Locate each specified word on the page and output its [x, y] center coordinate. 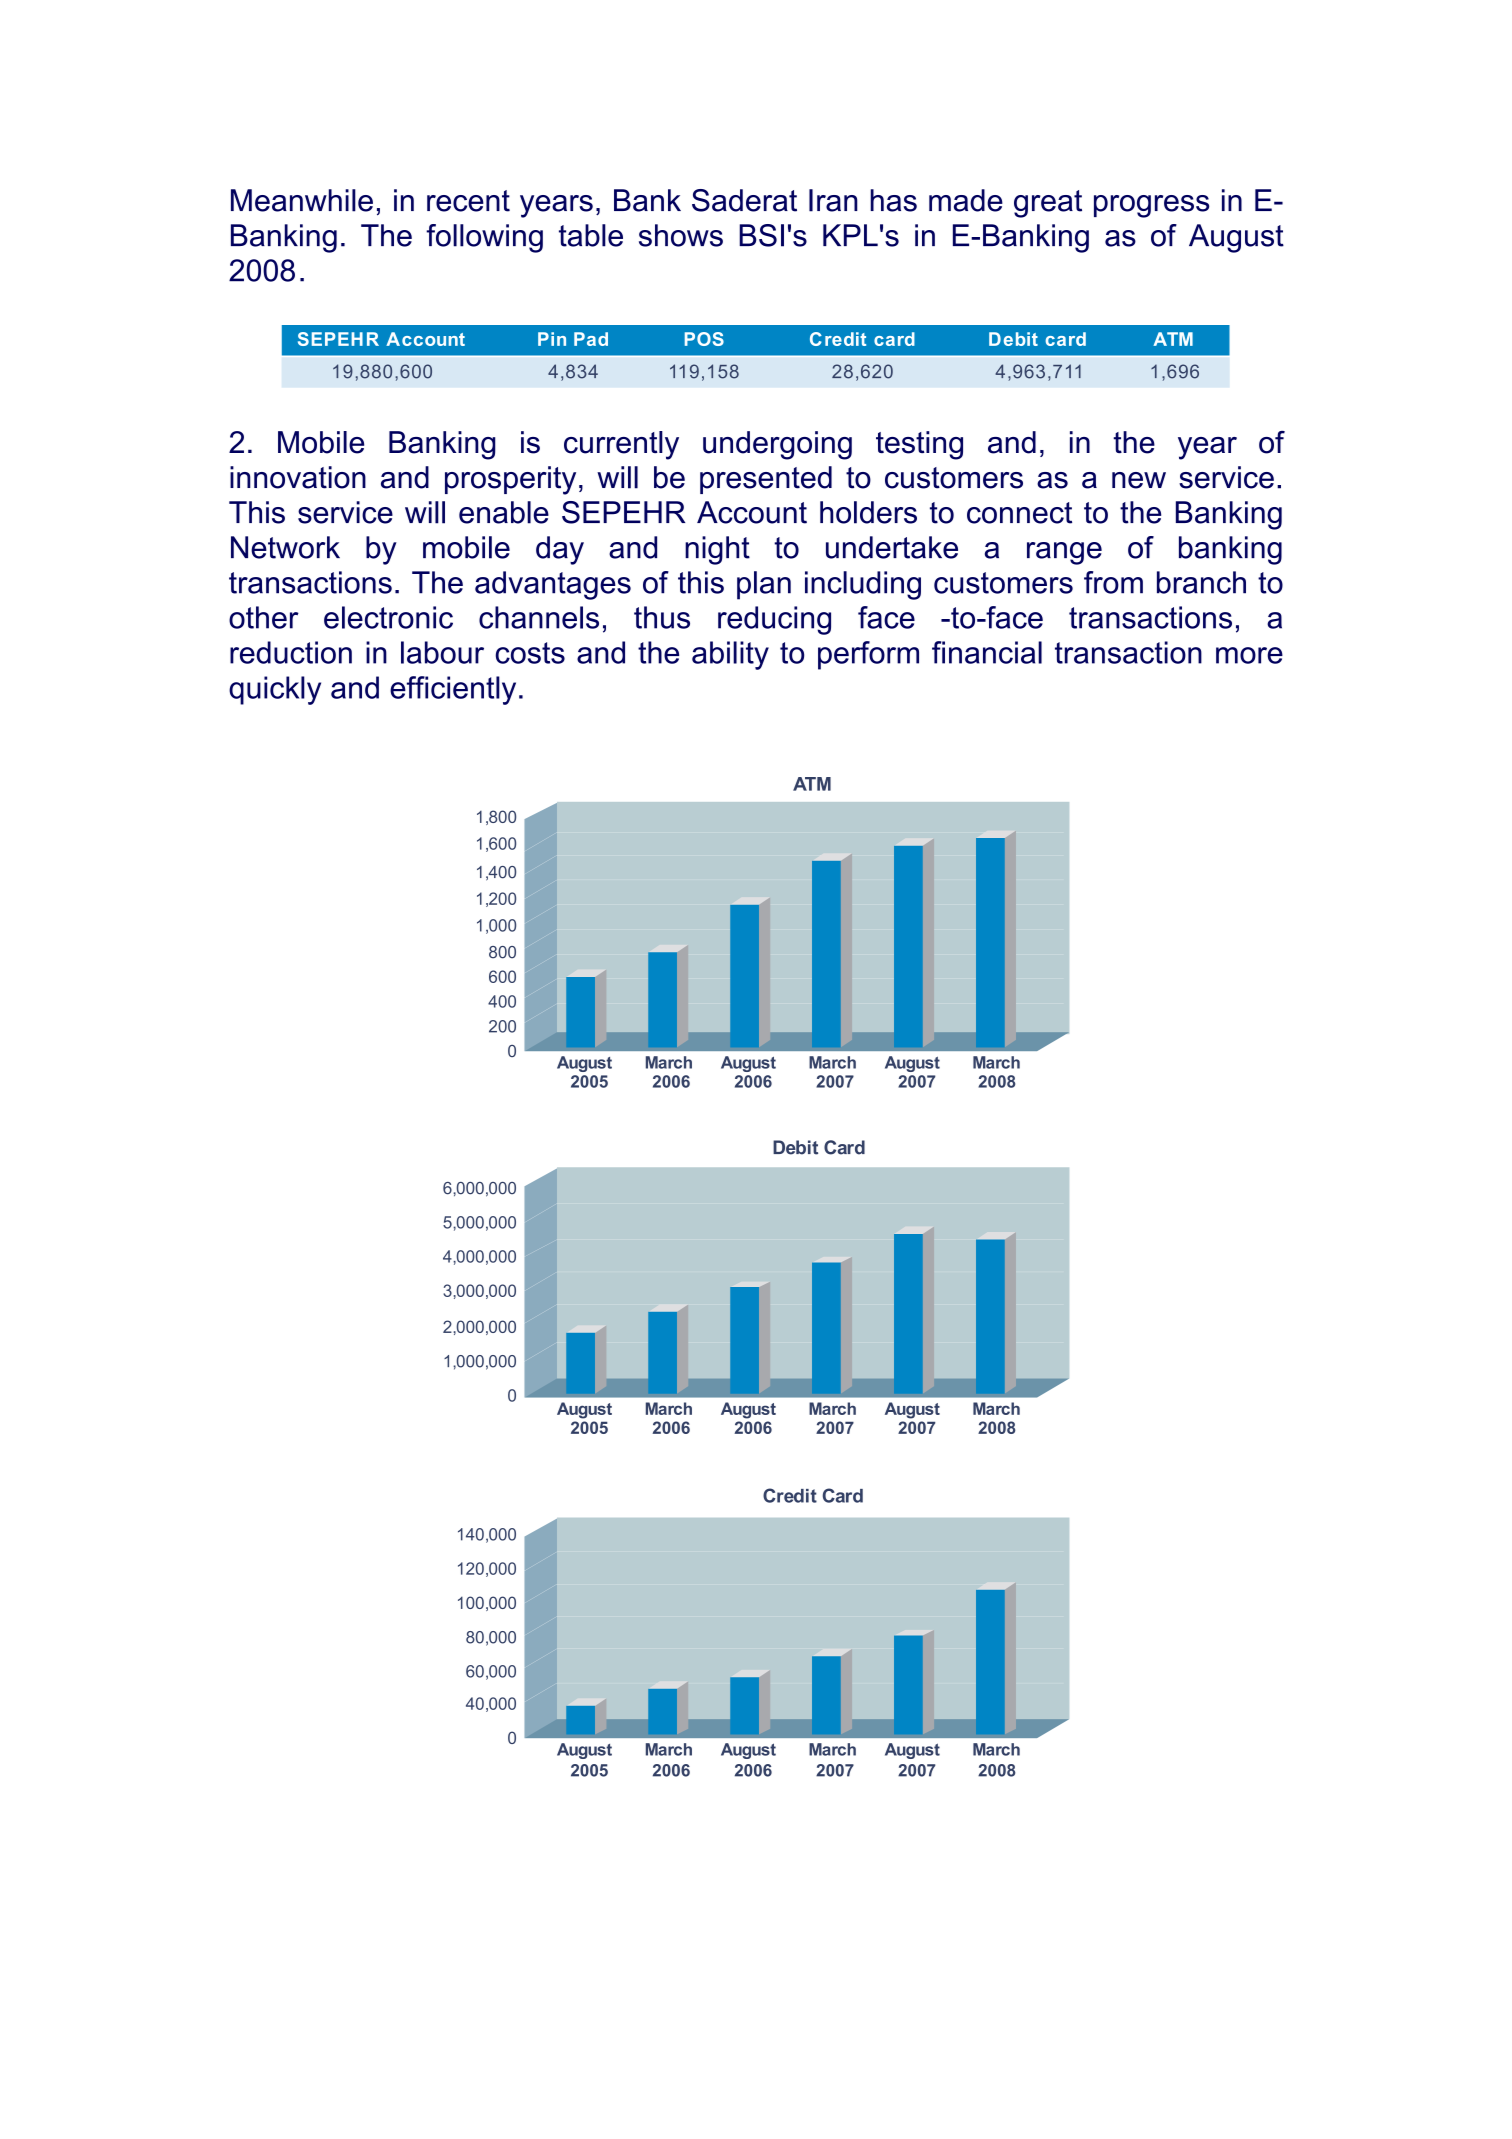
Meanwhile [302, 200]
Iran [833, 200]
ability [730, 655]
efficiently [453, 690]
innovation [298, 477]
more [1249, 655]
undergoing [777, 445]
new [1139, 480]
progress [1151, 206]
